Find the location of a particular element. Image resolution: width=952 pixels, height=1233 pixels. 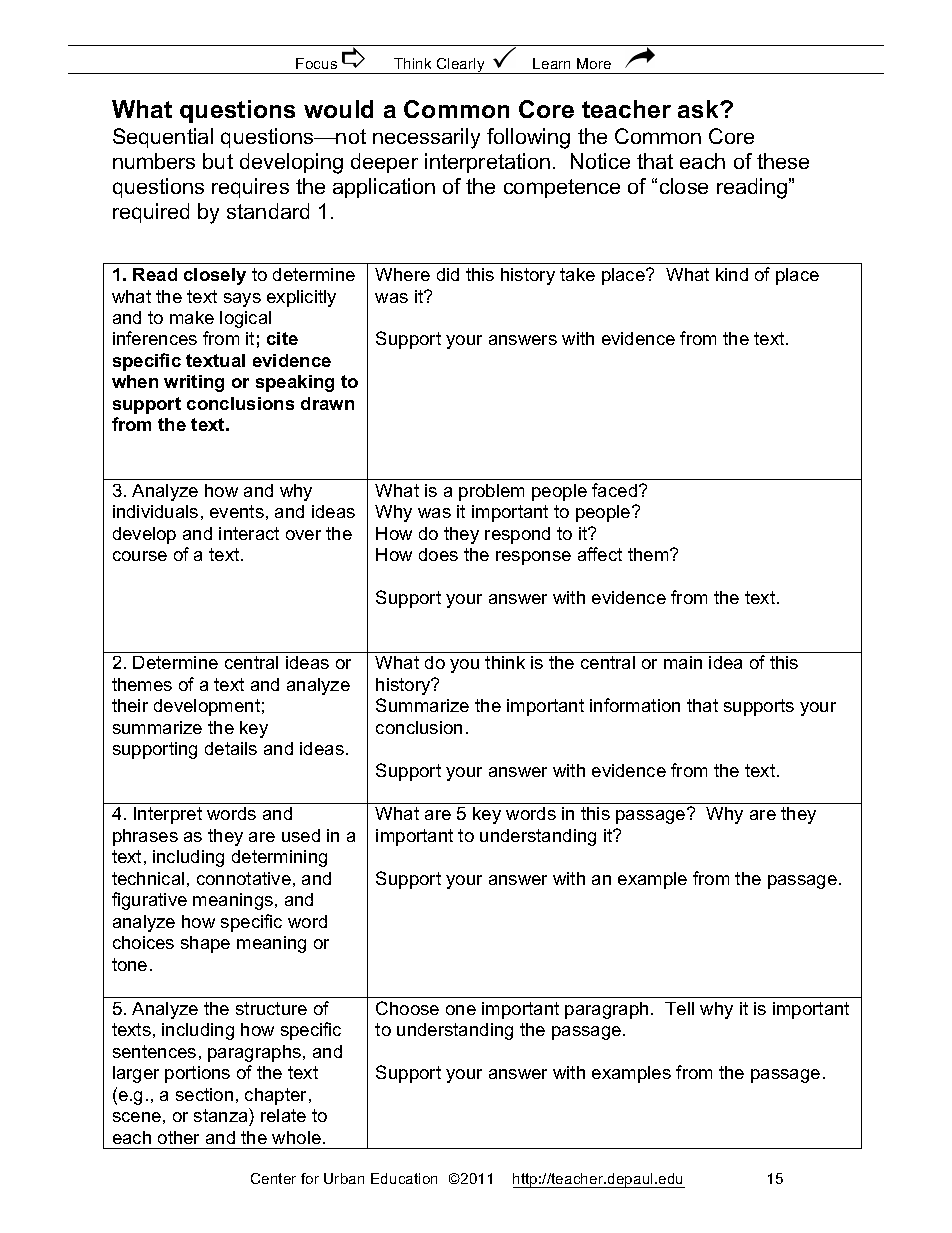

Clearly is located at coordinates (461, 66).
